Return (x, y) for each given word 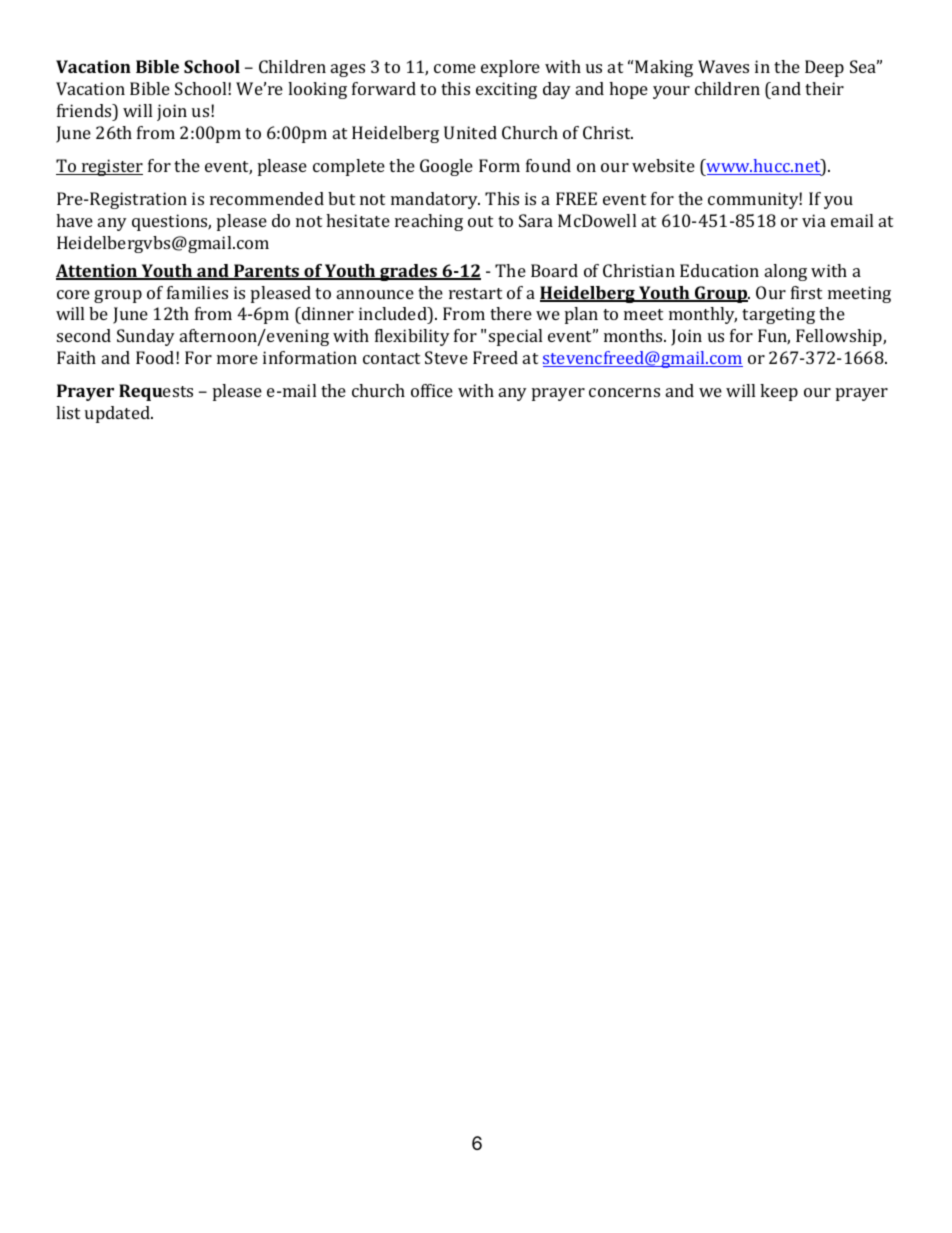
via (814, 220)
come (455, 68)
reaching (429, 222)
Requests (156, 392)
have (74, 220)
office (432, 390)
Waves (723, 66)
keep (779, 392)
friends (85, 110)
